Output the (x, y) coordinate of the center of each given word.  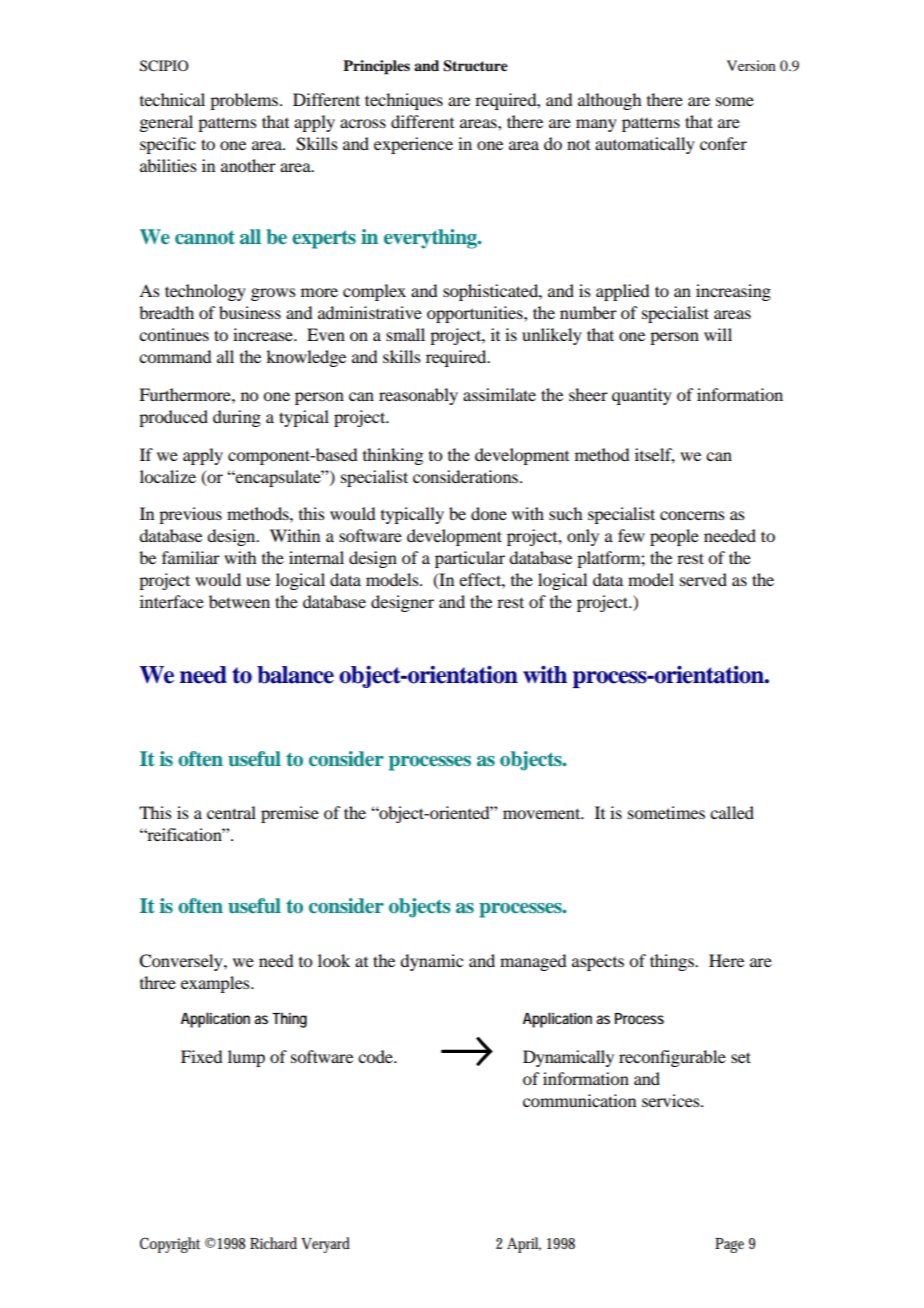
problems (245, 101)
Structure (475, 66)
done (489, 513)
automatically (645, 145)
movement (543, 813)
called (732, 812)
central (231, 812)
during (237, 418)
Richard (273, 1243)
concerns (692, 515)
